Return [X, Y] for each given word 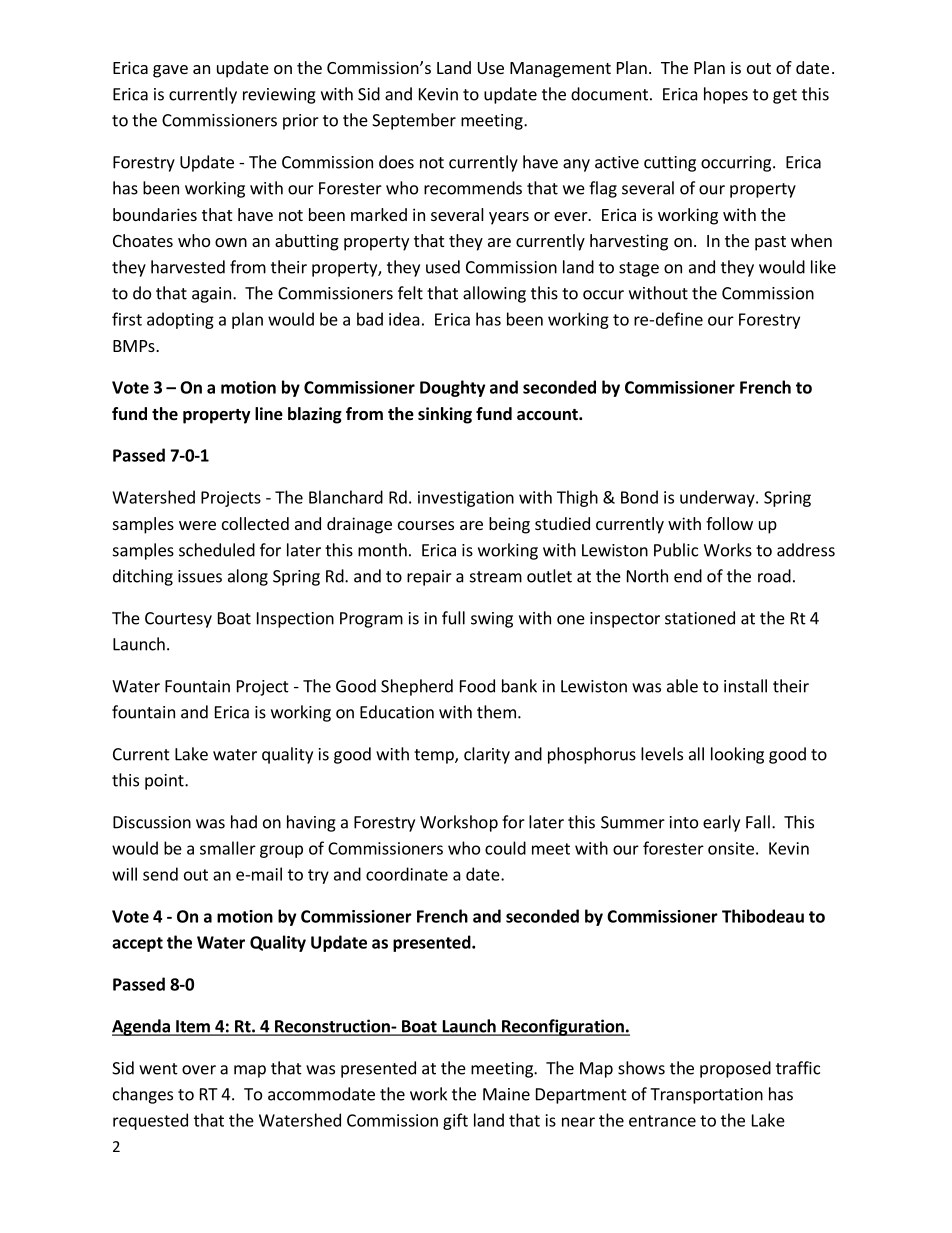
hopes [726, 95]
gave [170, 71]
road [774, 576]
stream [496, 577]
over [199, 1070]
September [414, 121]
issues [200, 576]
